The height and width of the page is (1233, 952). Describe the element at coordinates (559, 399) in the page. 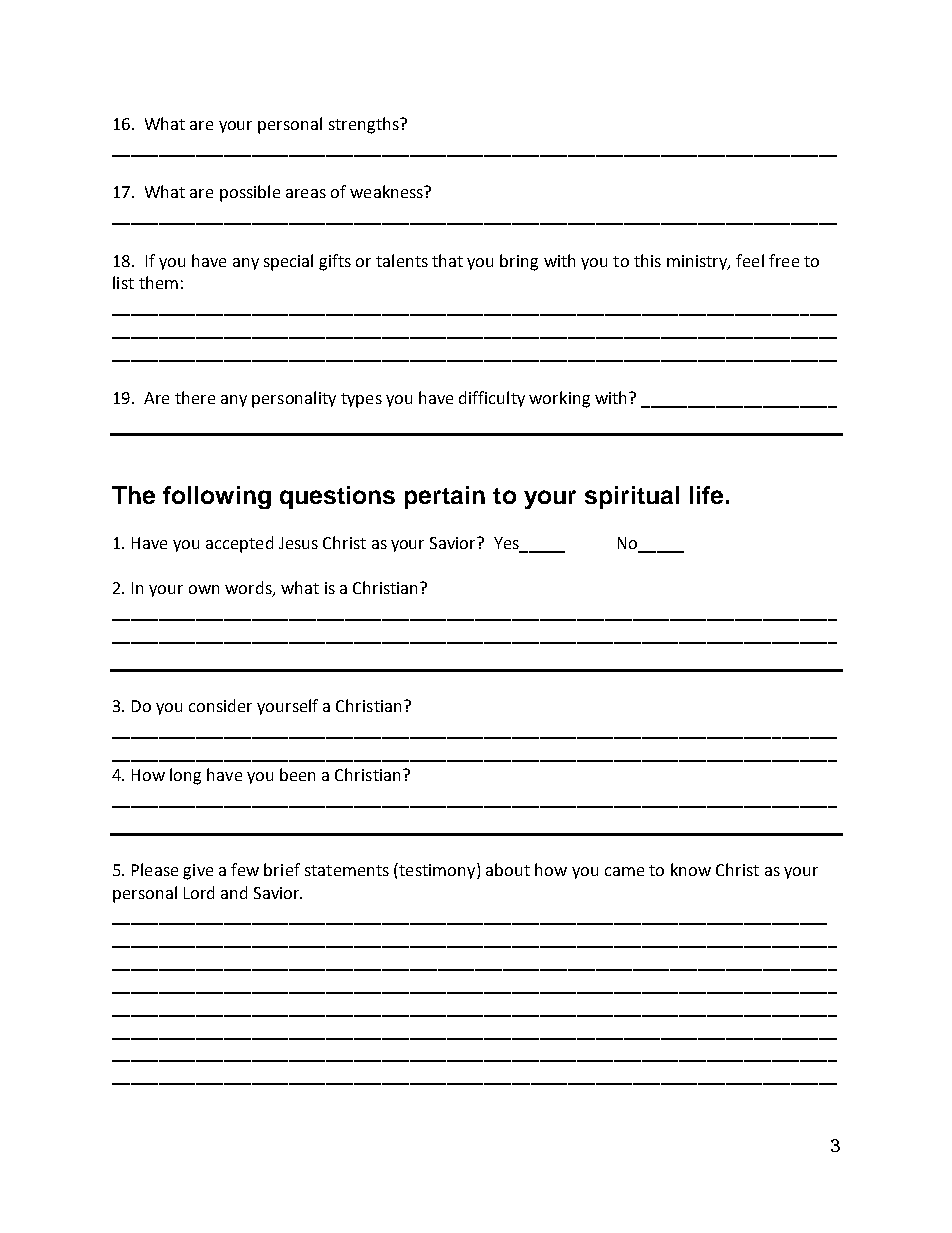

I see `working` at that location.
